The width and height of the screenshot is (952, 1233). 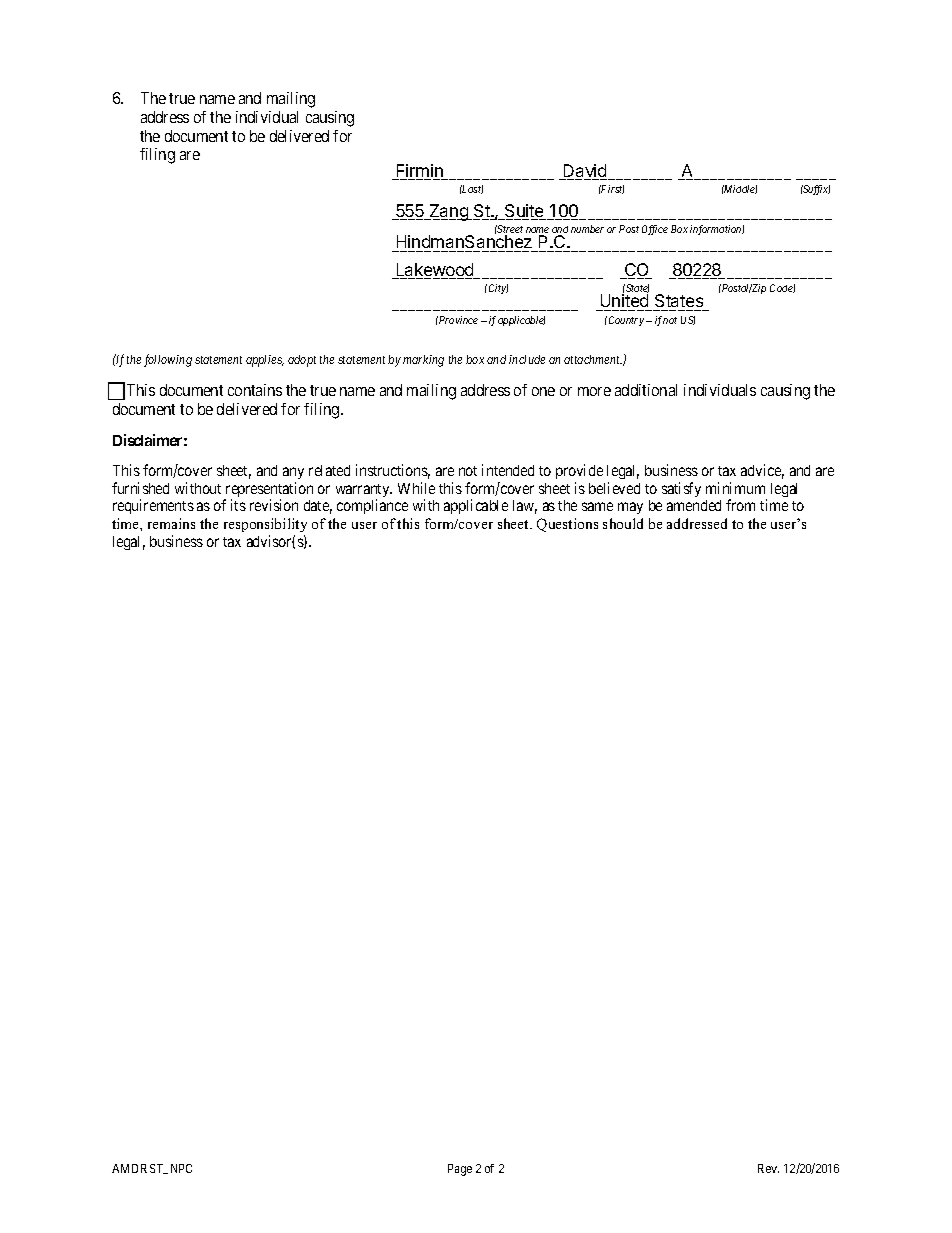 I want to click on law, so click(x=525, y=507).
